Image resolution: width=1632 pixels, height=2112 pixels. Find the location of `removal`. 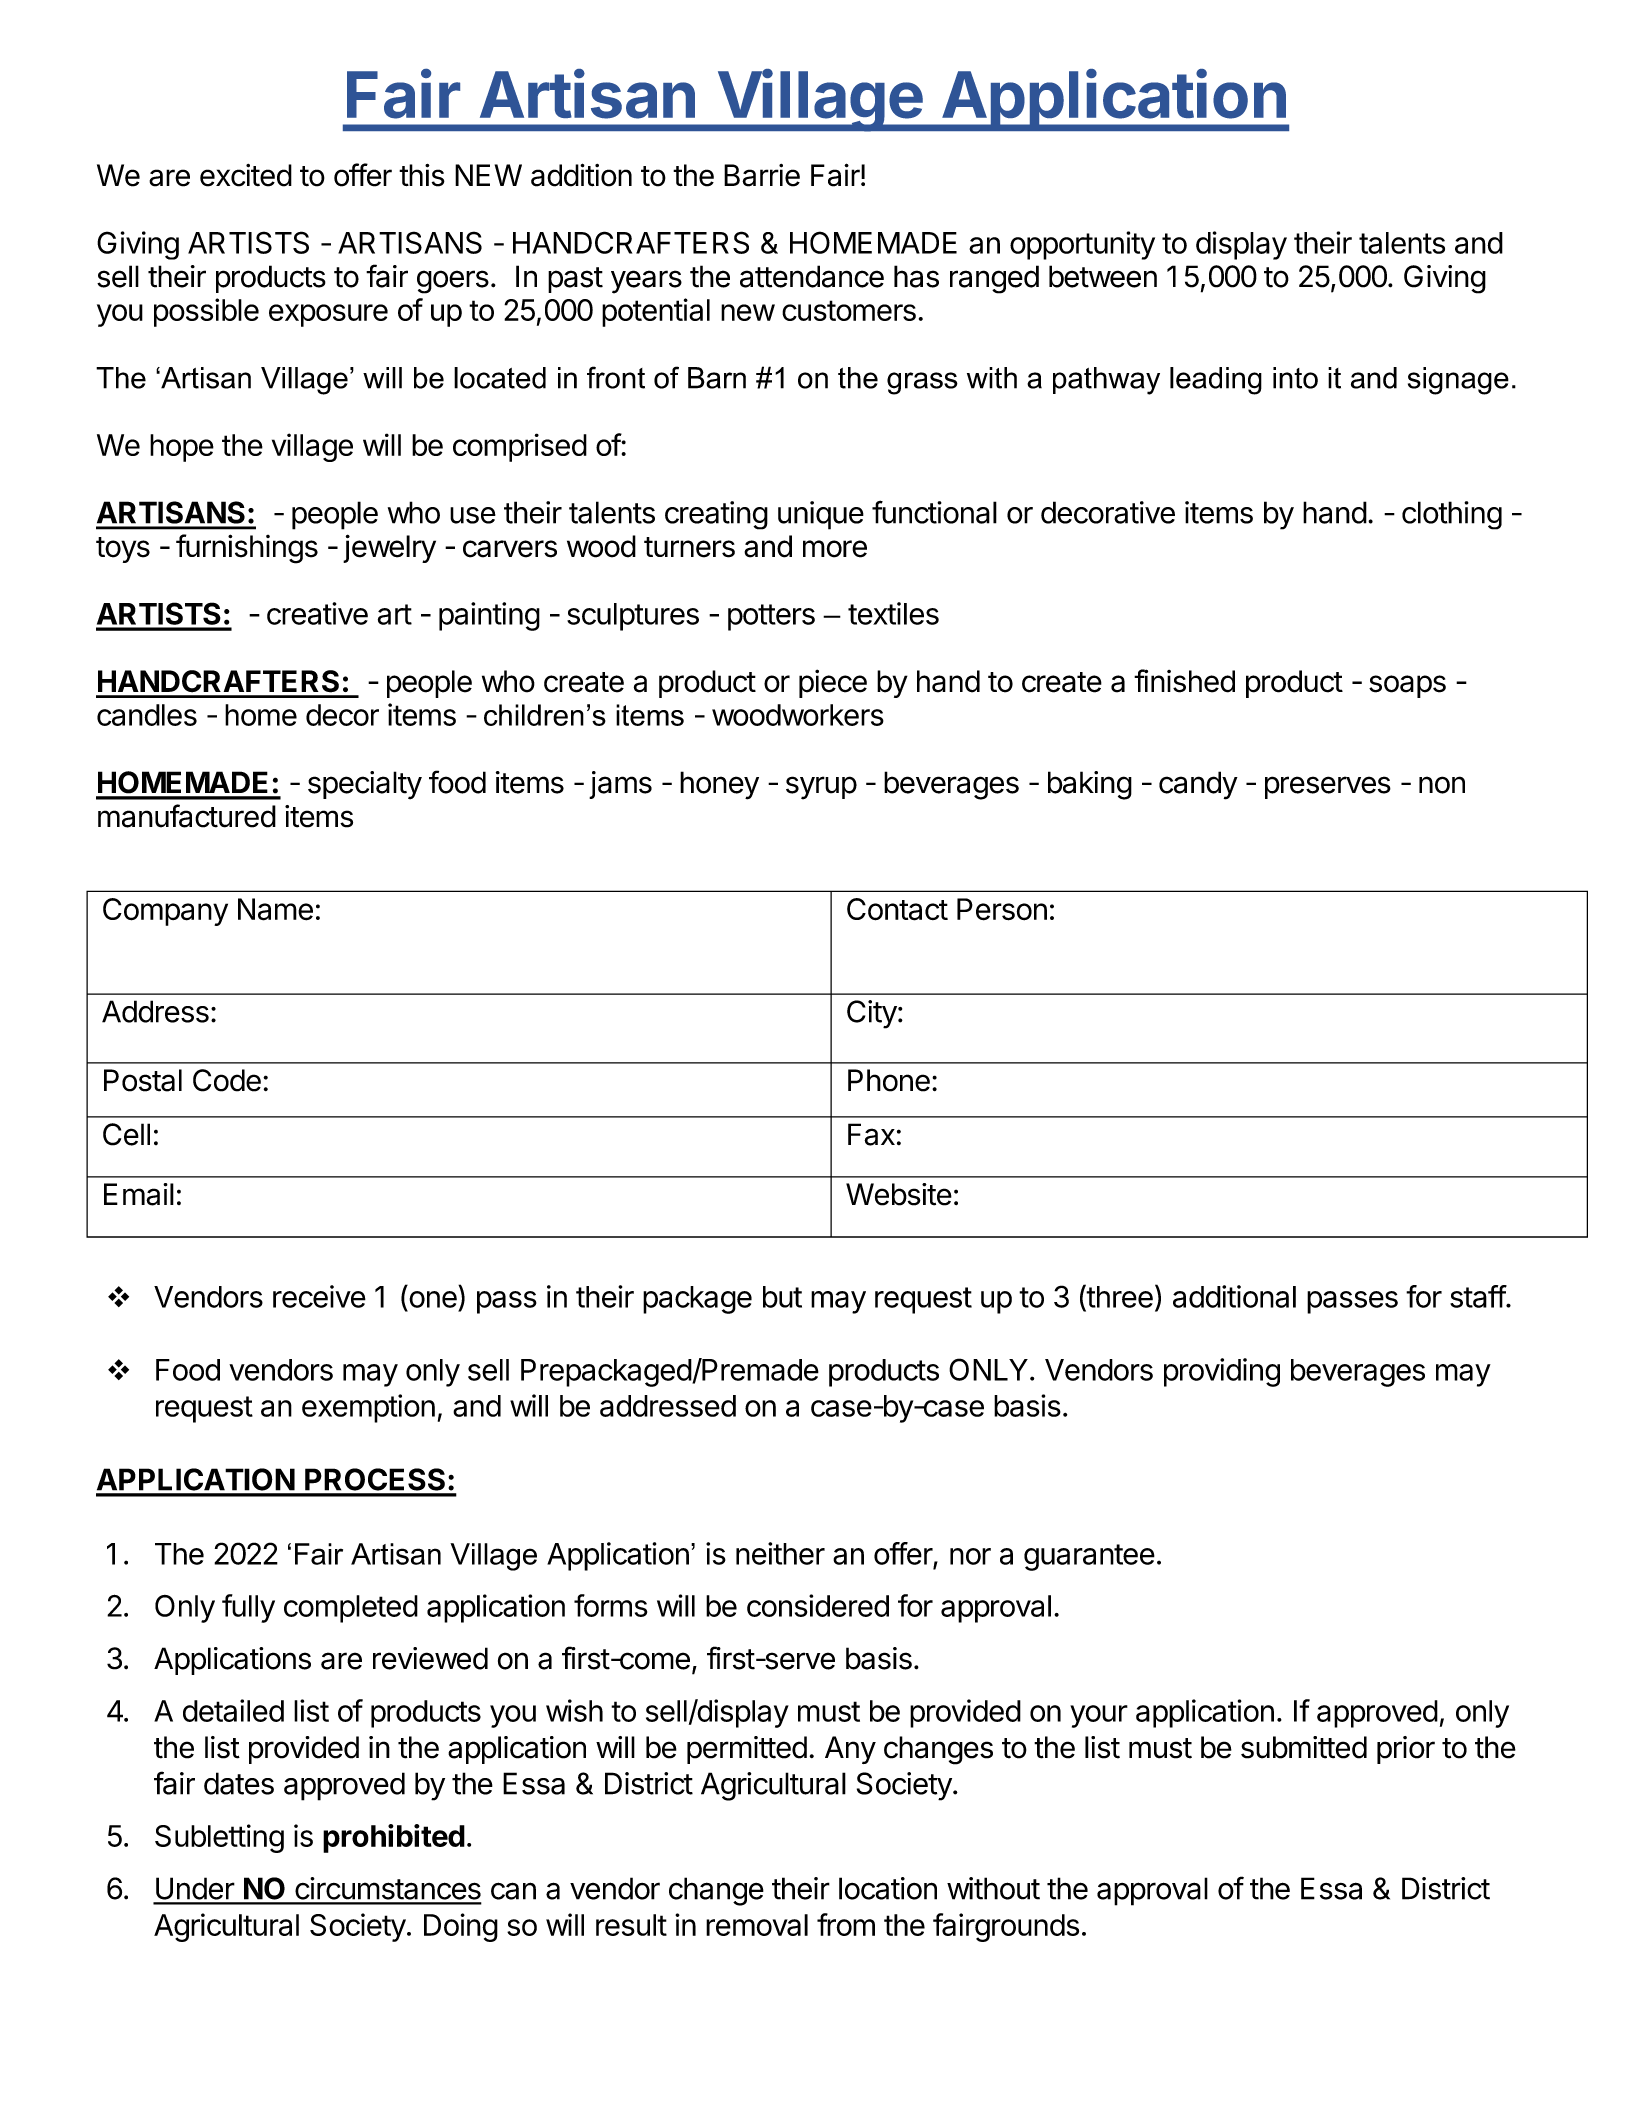

removal is located at coordinates (757, 1925).
